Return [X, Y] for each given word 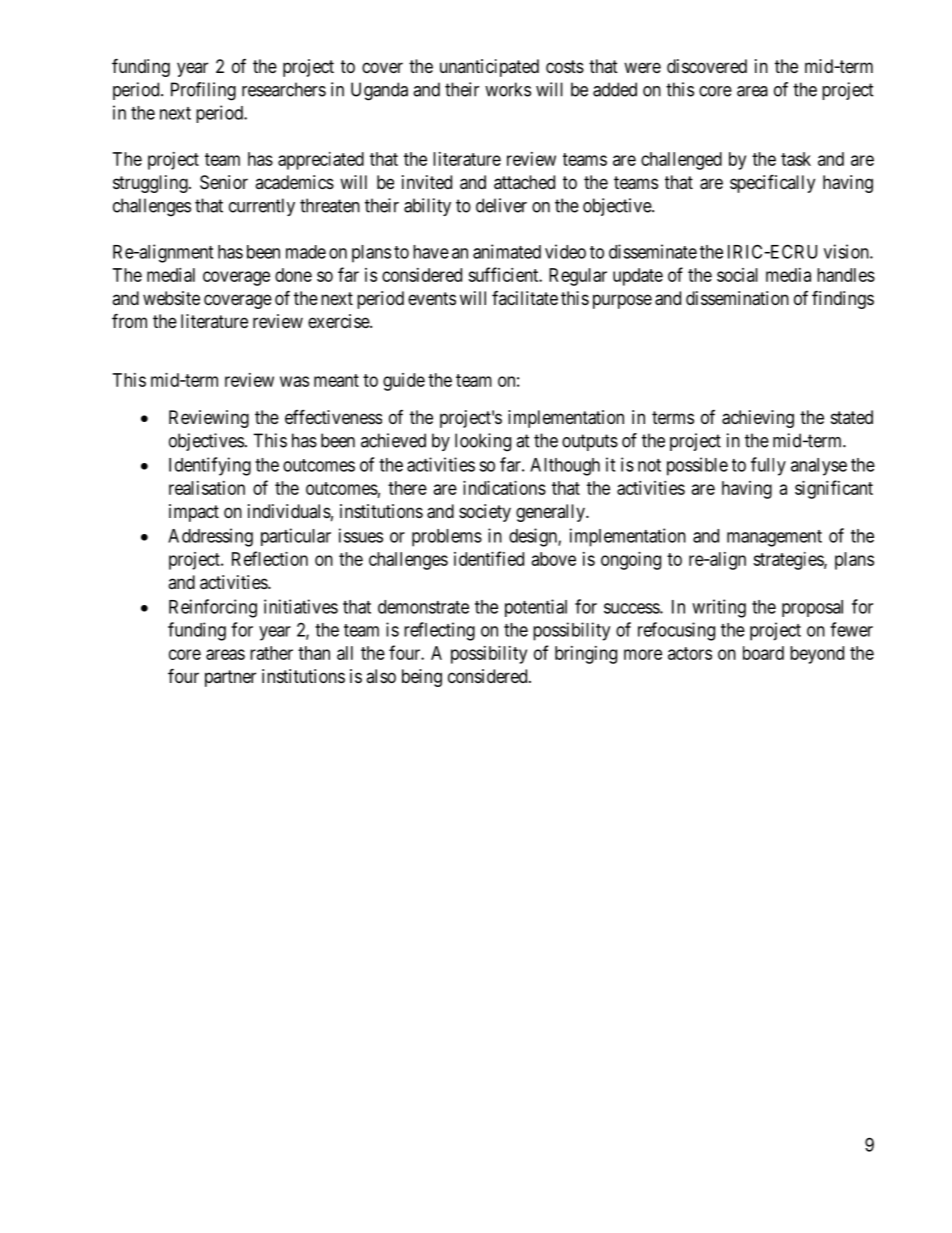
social [737, 275]
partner [230, 678]
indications [504, 488]
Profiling [203, 91]
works [508, 89]
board [763, 653]
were [642, 67]
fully [768, 466]
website [171, 298]
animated [507, 251]
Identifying [210, 466]
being [422, 678]
